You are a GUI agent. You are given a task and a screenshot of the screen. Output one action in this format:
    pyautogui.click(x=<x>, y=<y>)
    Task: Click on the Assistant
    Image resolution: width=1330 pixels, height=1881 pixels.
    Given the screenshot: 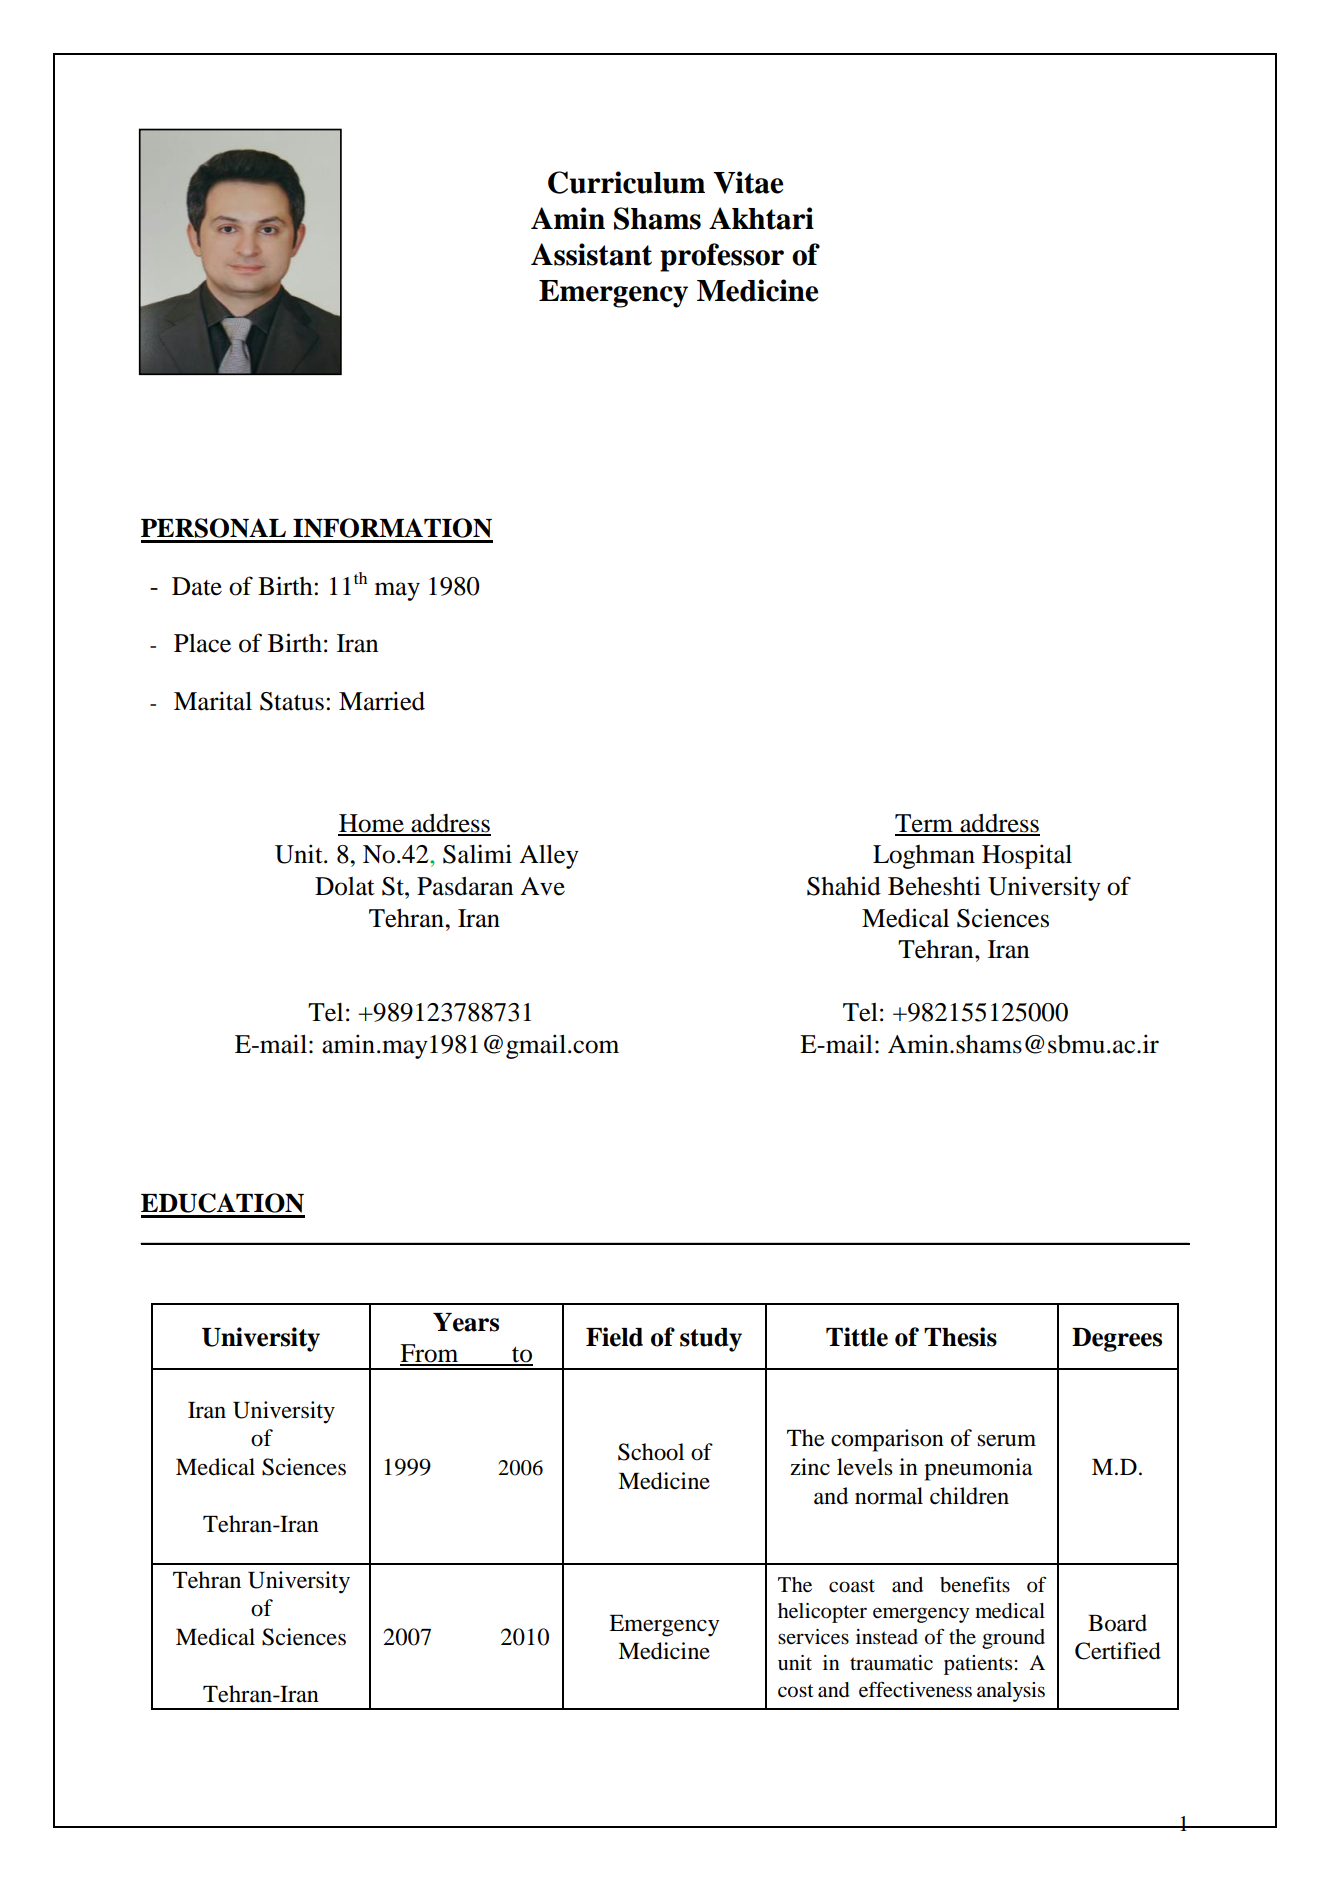 What is the action you would take?
    pyautogui.click(x=591, y=254)
